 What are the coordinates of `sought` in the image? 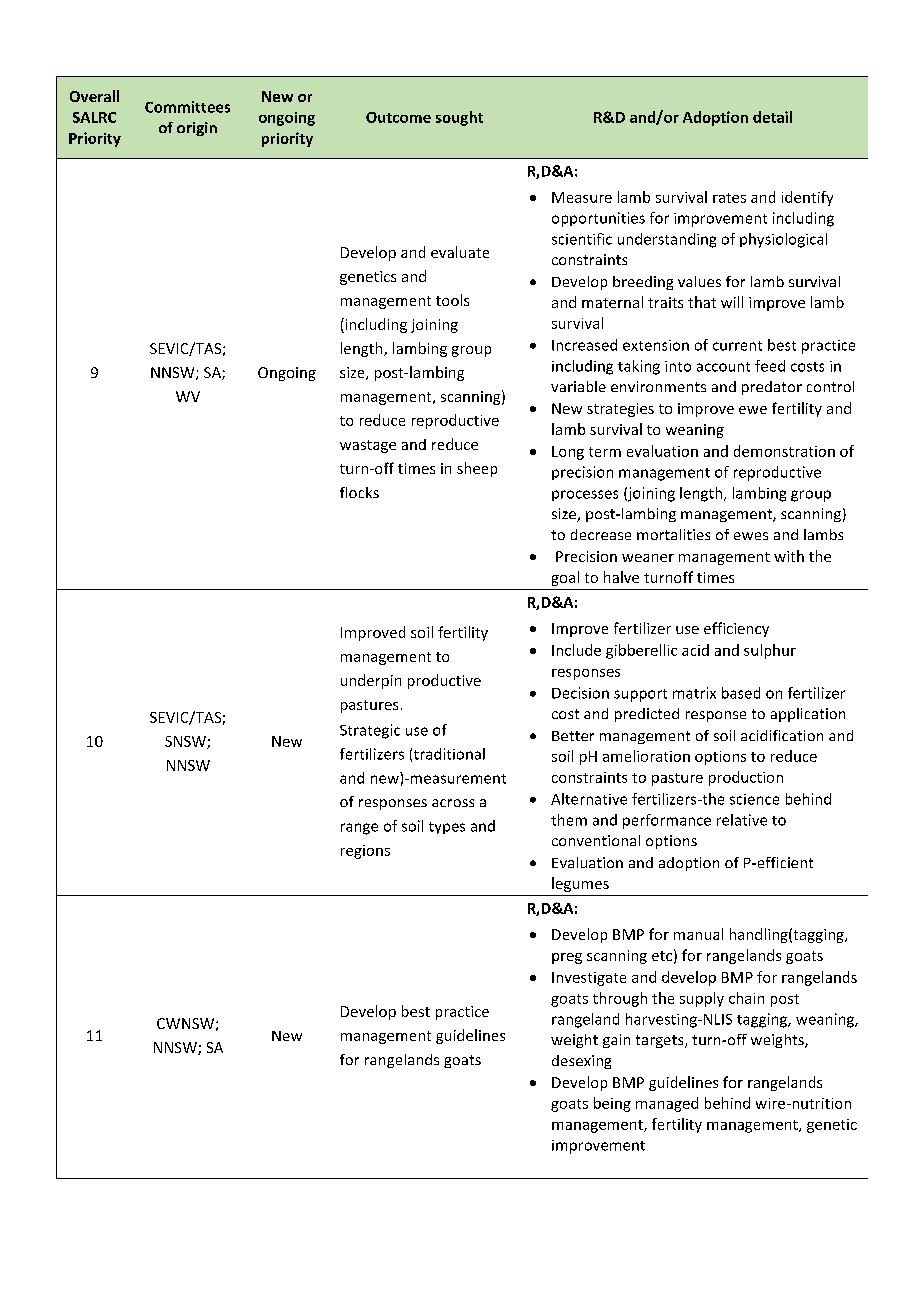 It's located at (459, 118).
